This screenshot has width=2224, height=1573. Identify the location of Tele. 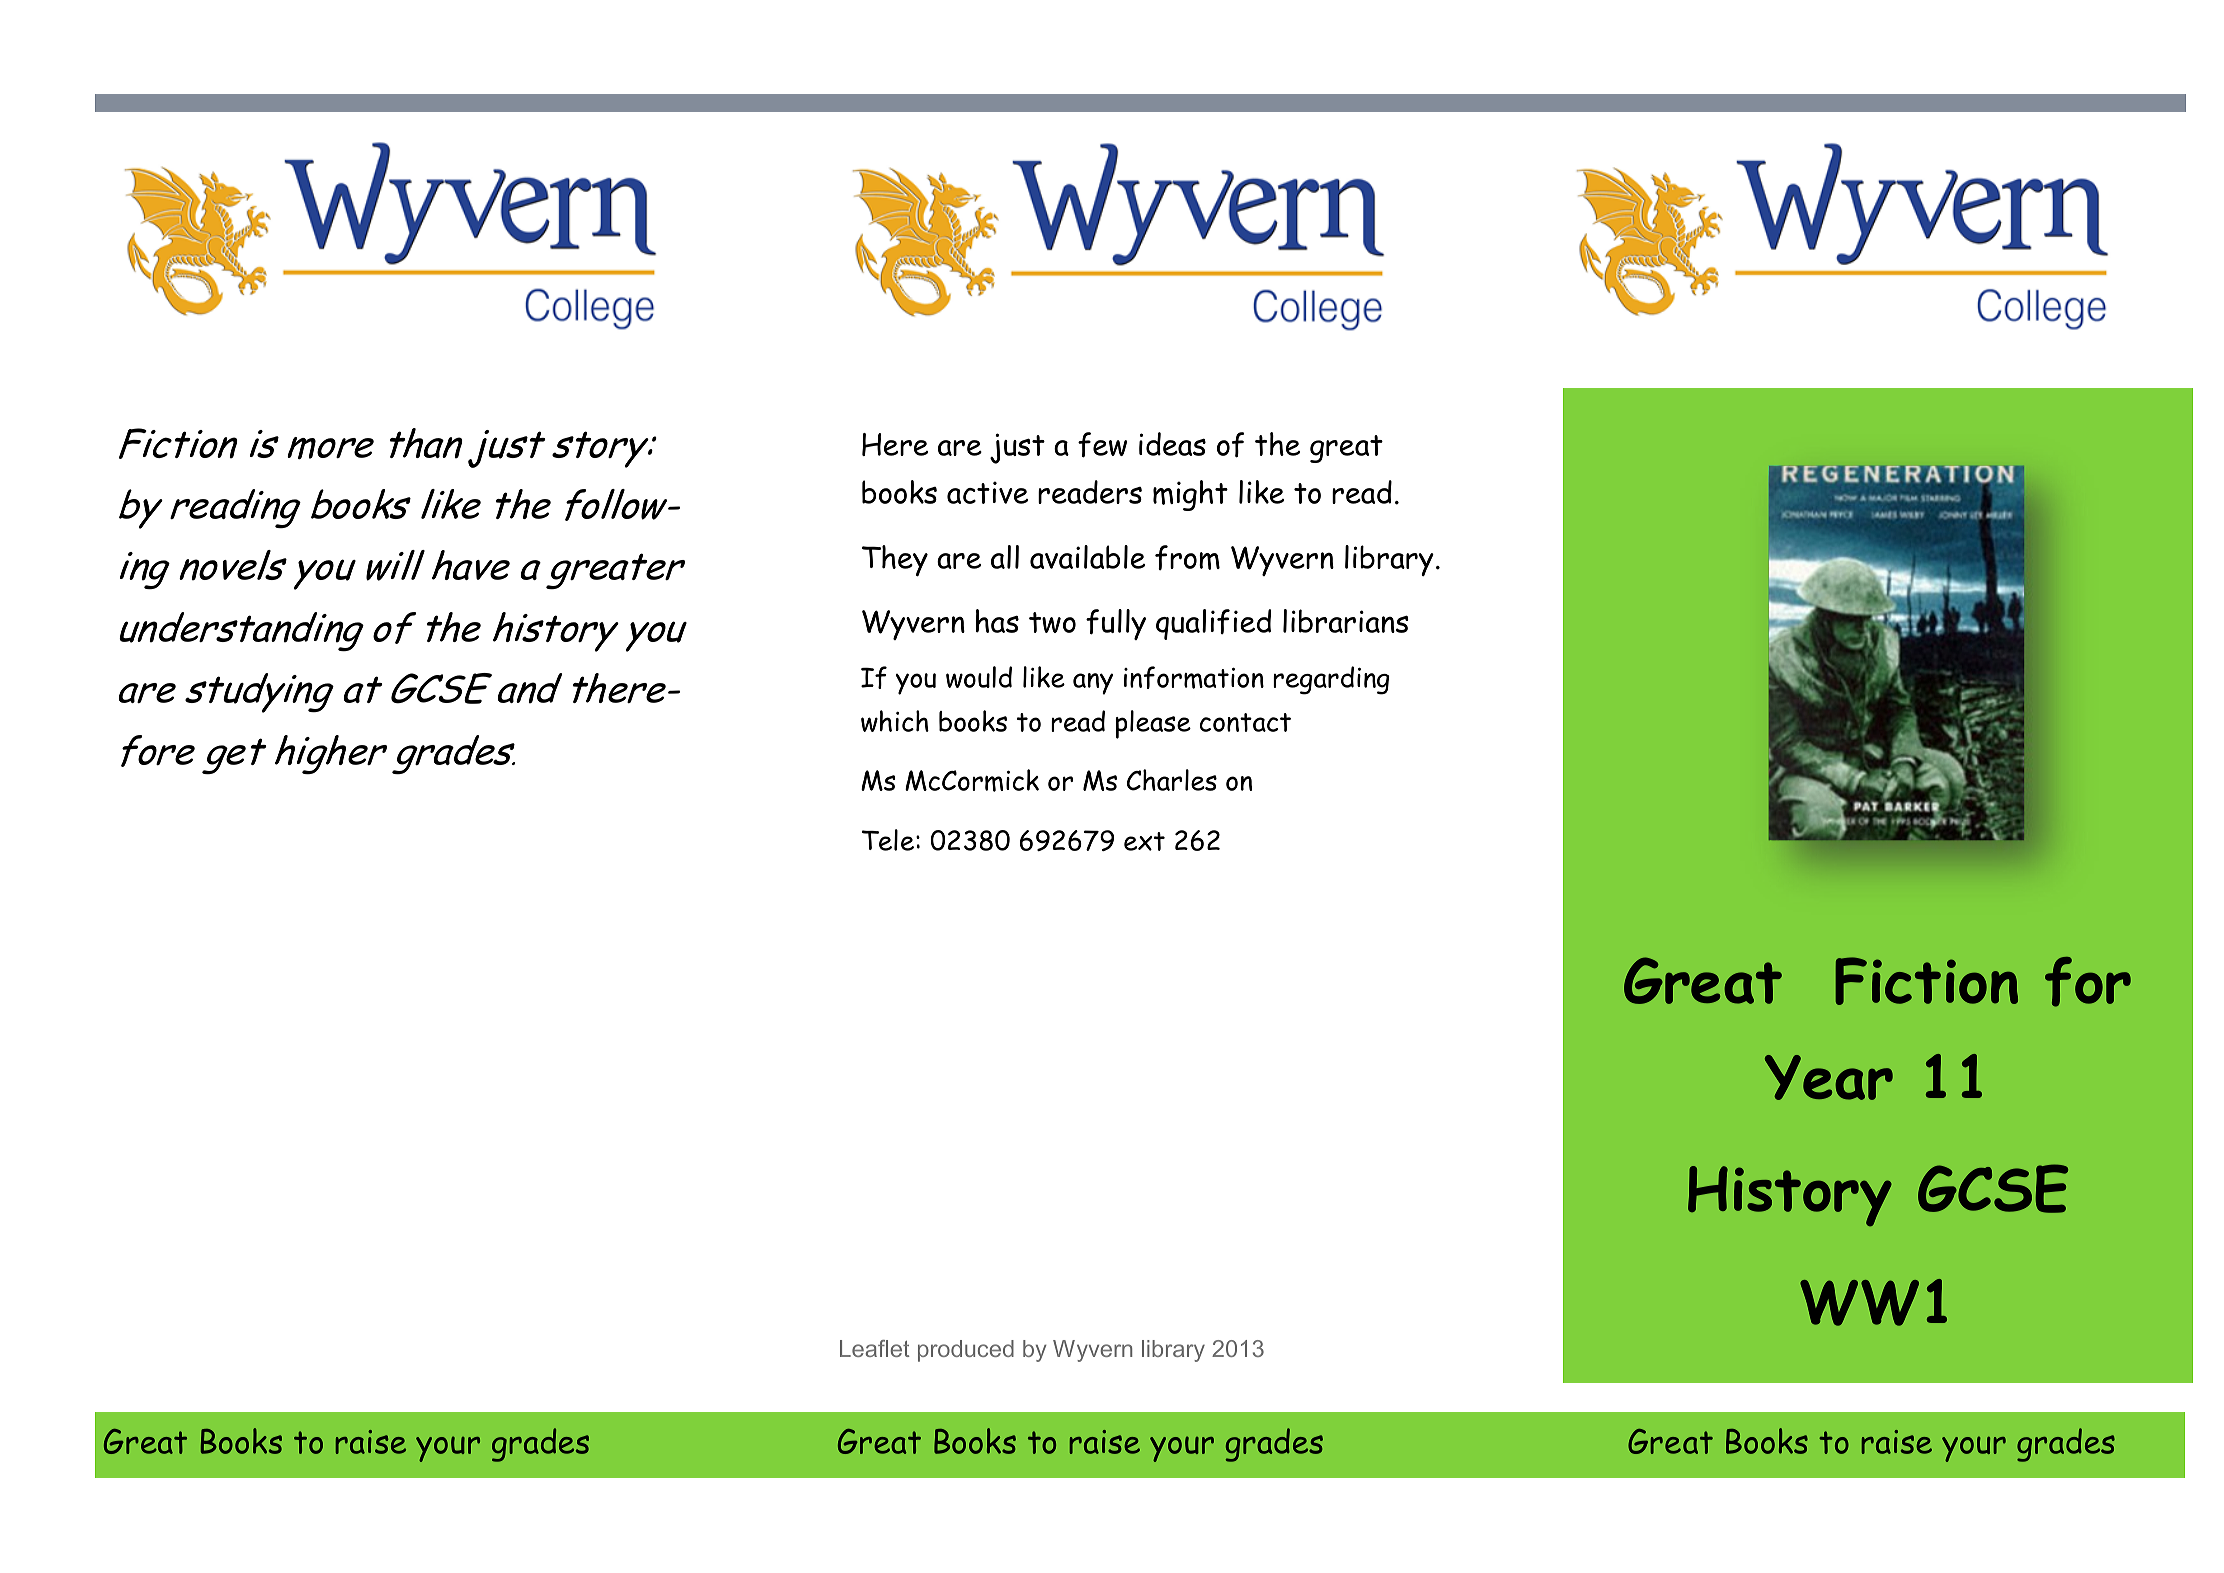
(888, 840).
